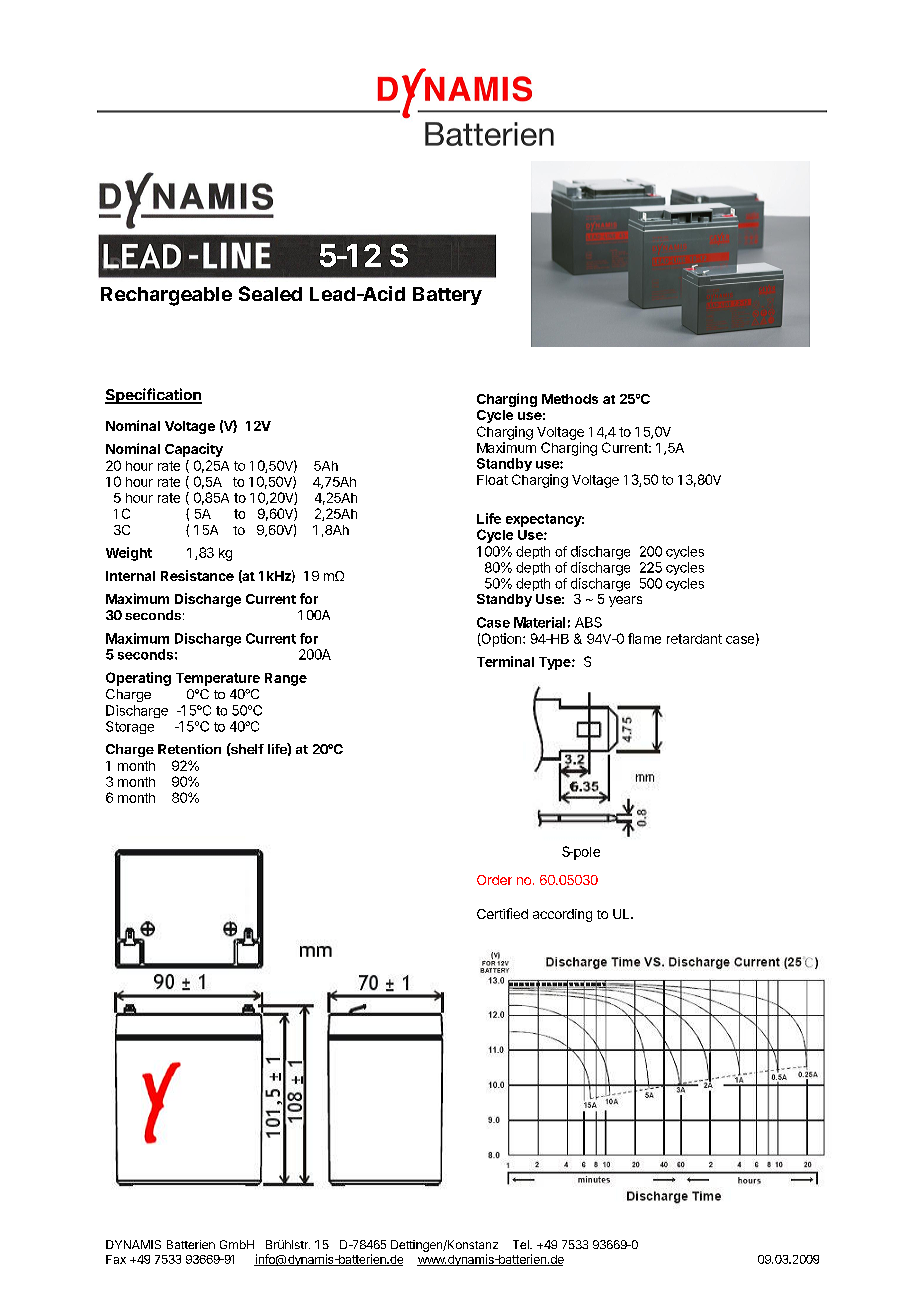  Describe the element at coordinates (644, 638) in the document. I see `flame` at that location.
